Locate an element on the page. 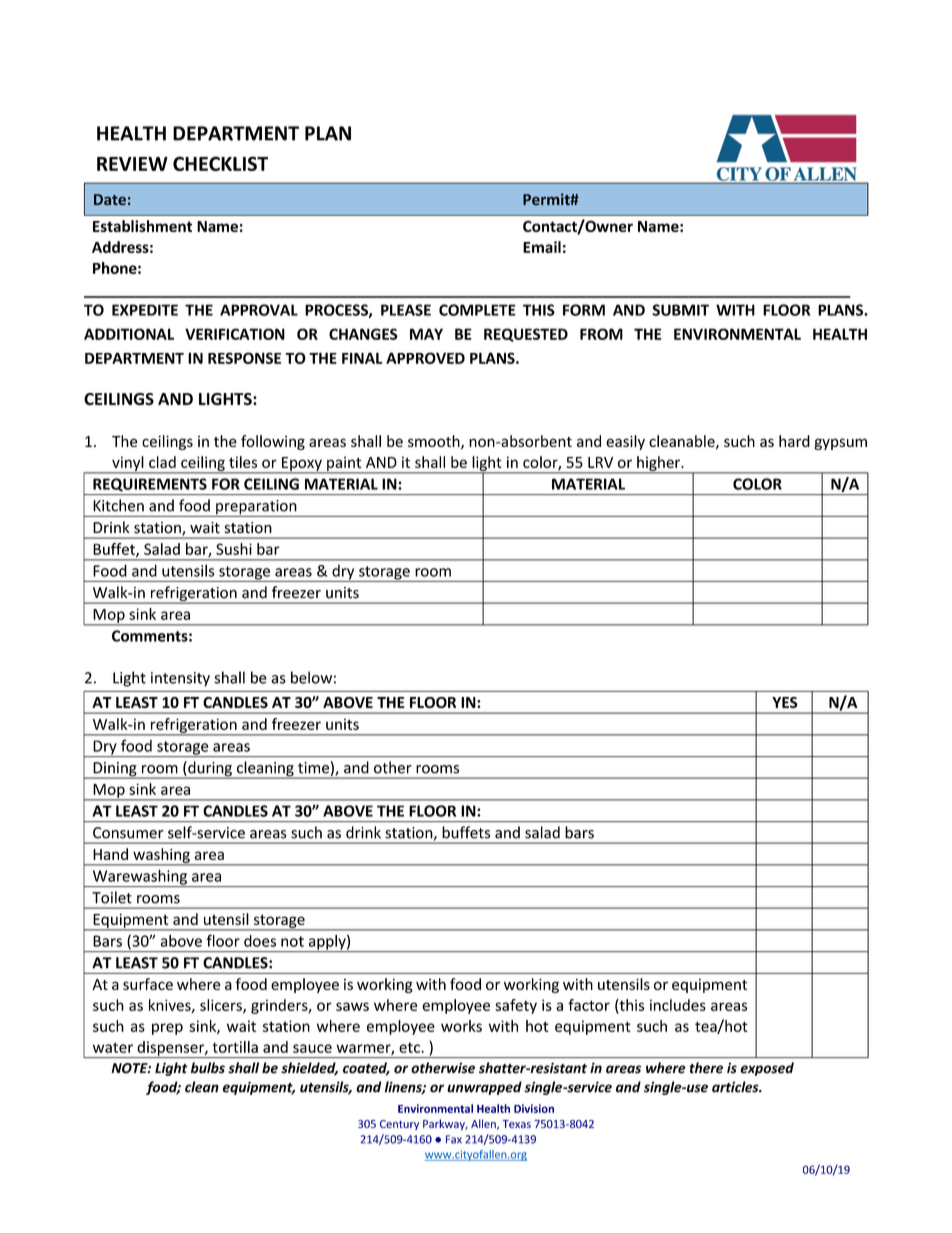 This document has width=952, height=1233. Sushi is located at coordinates (234, 549).
